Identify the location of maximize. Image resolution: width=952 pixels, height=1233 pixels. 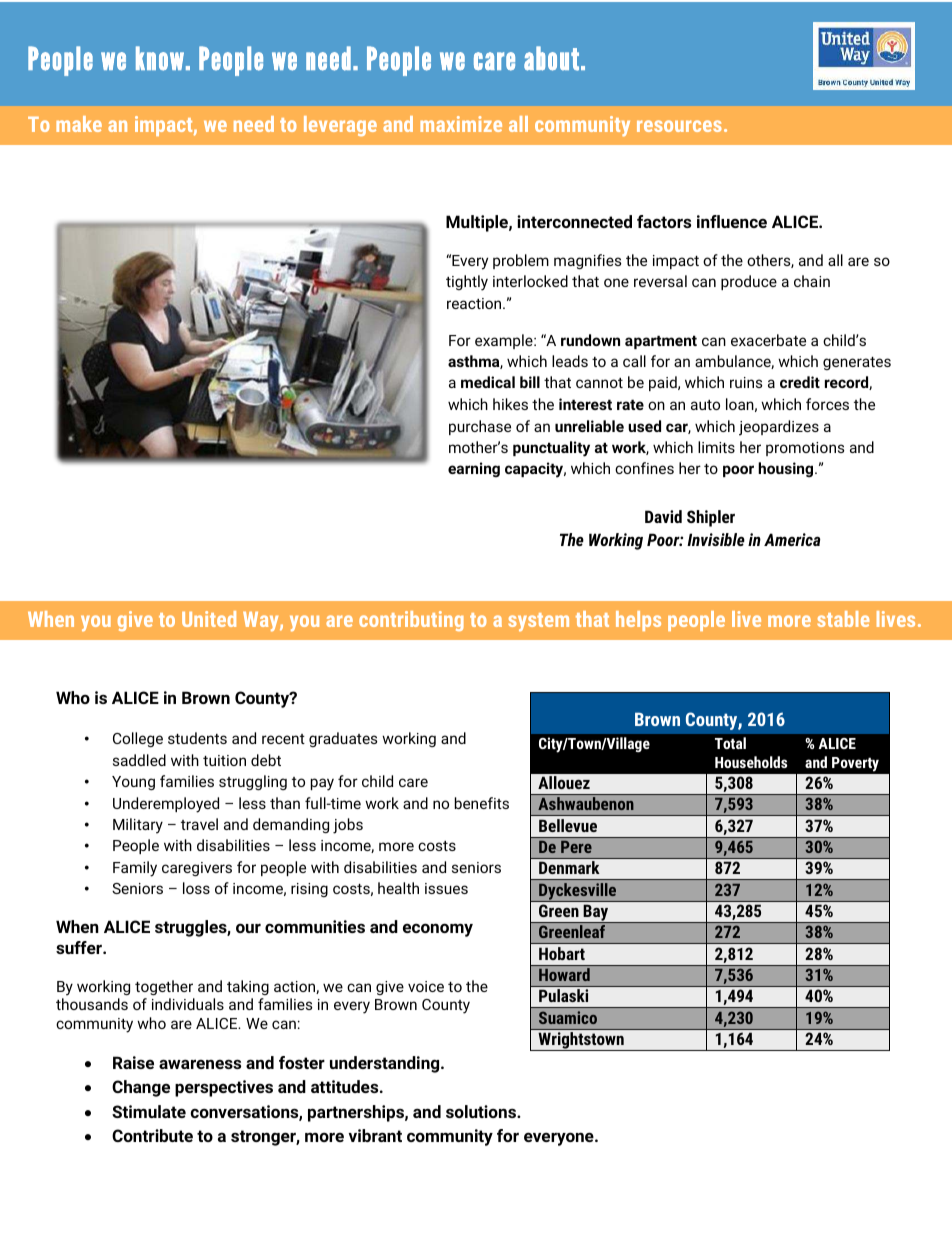
(461, 124).
